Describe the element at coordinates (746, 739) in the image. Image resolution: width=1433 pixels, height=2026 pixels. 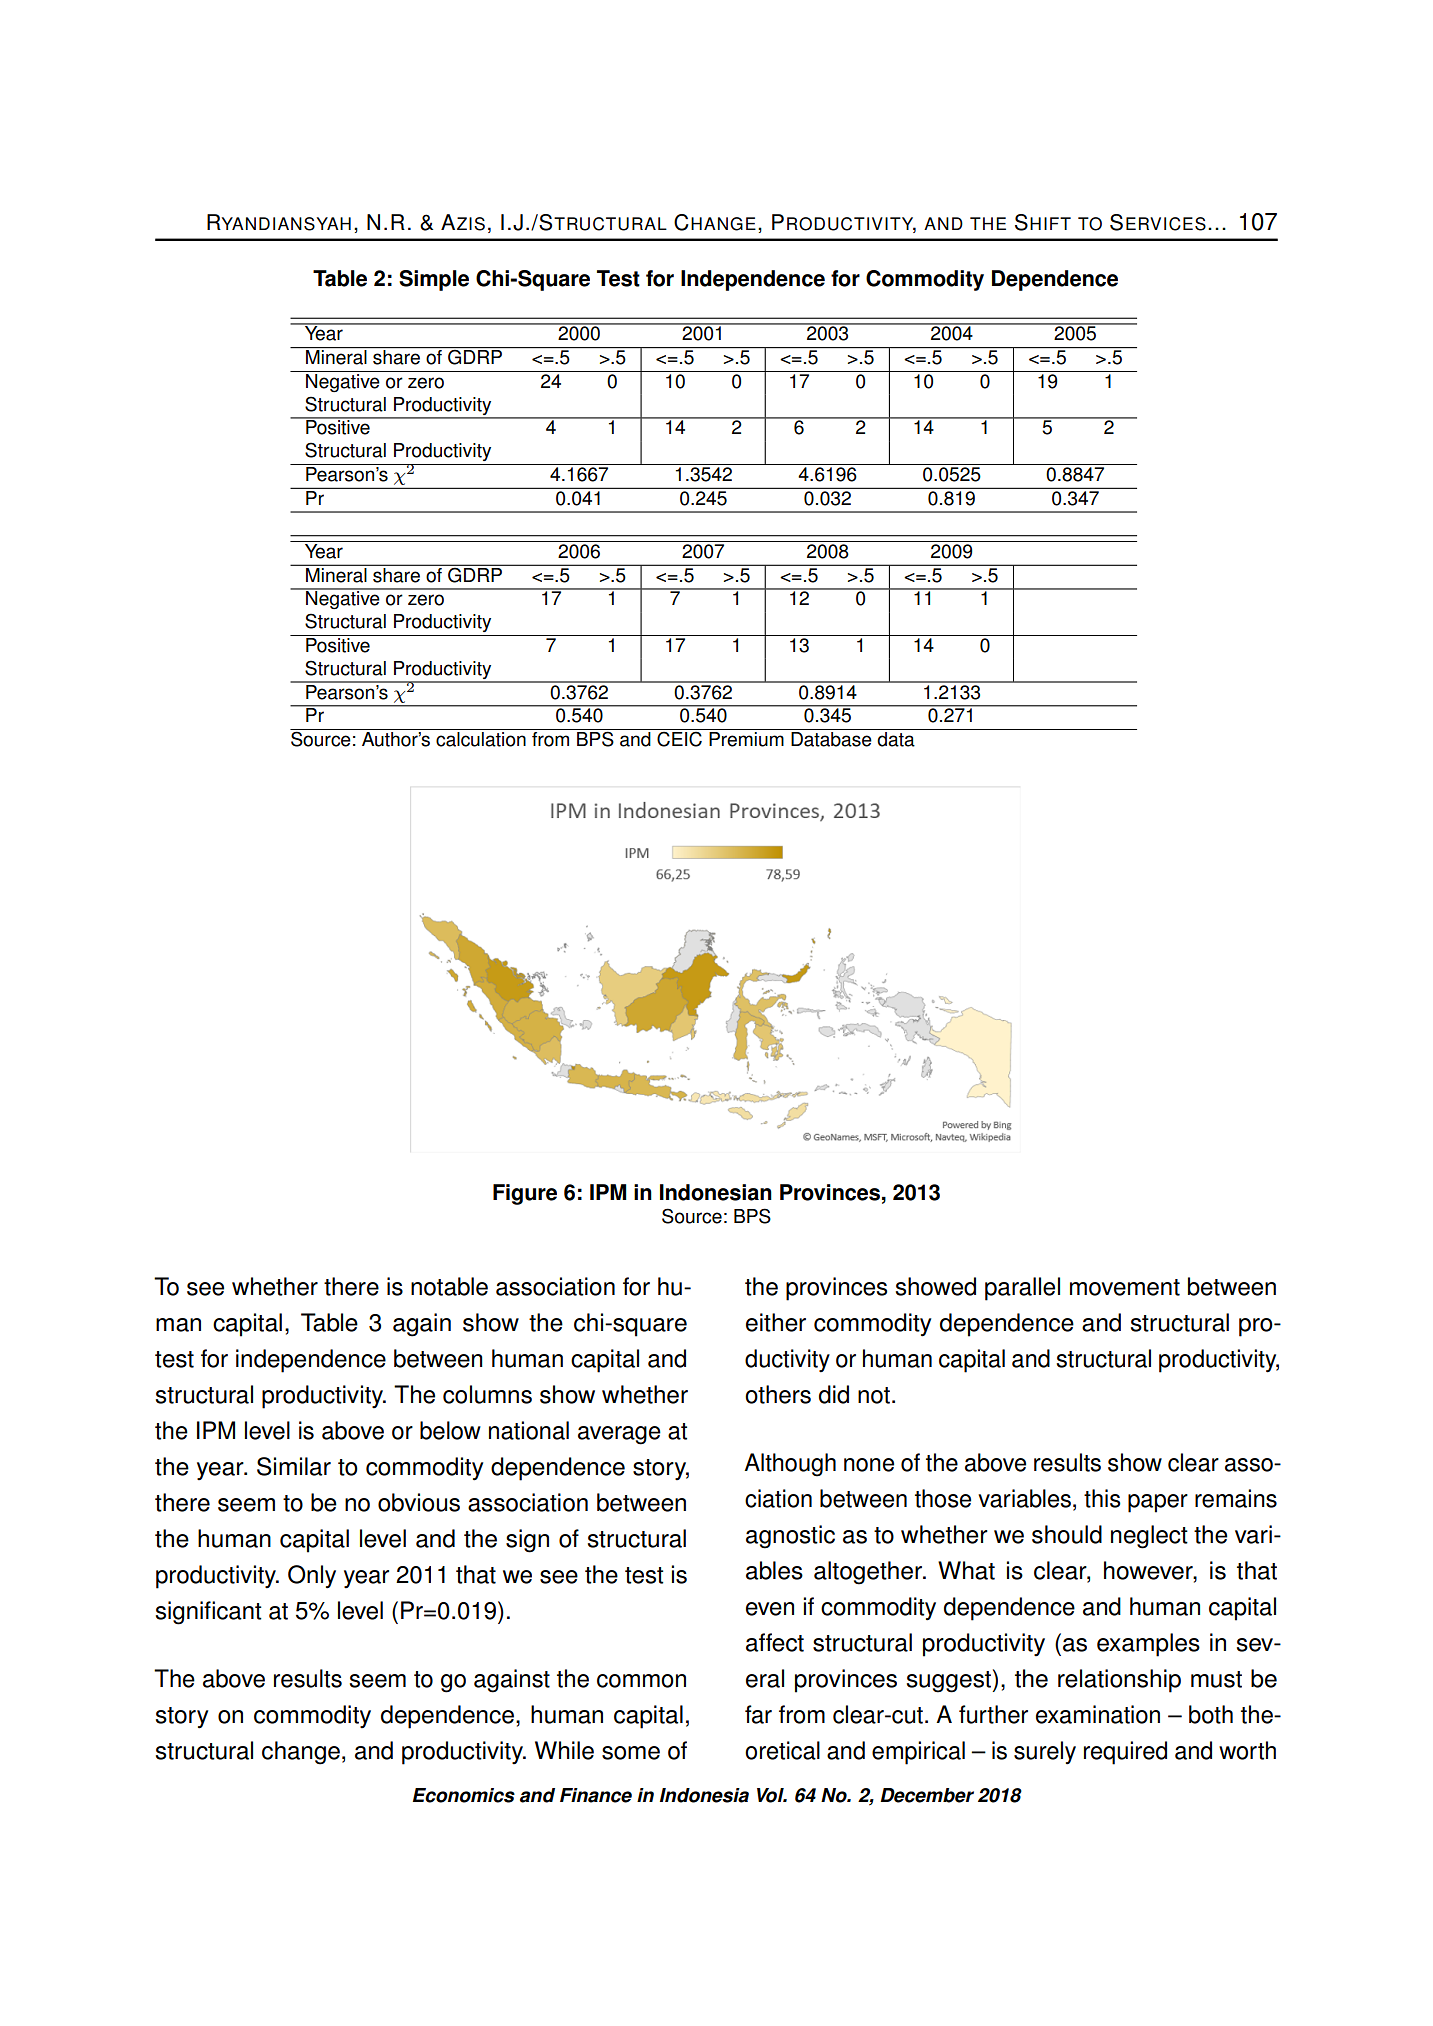
I see `Premium` at that location.
